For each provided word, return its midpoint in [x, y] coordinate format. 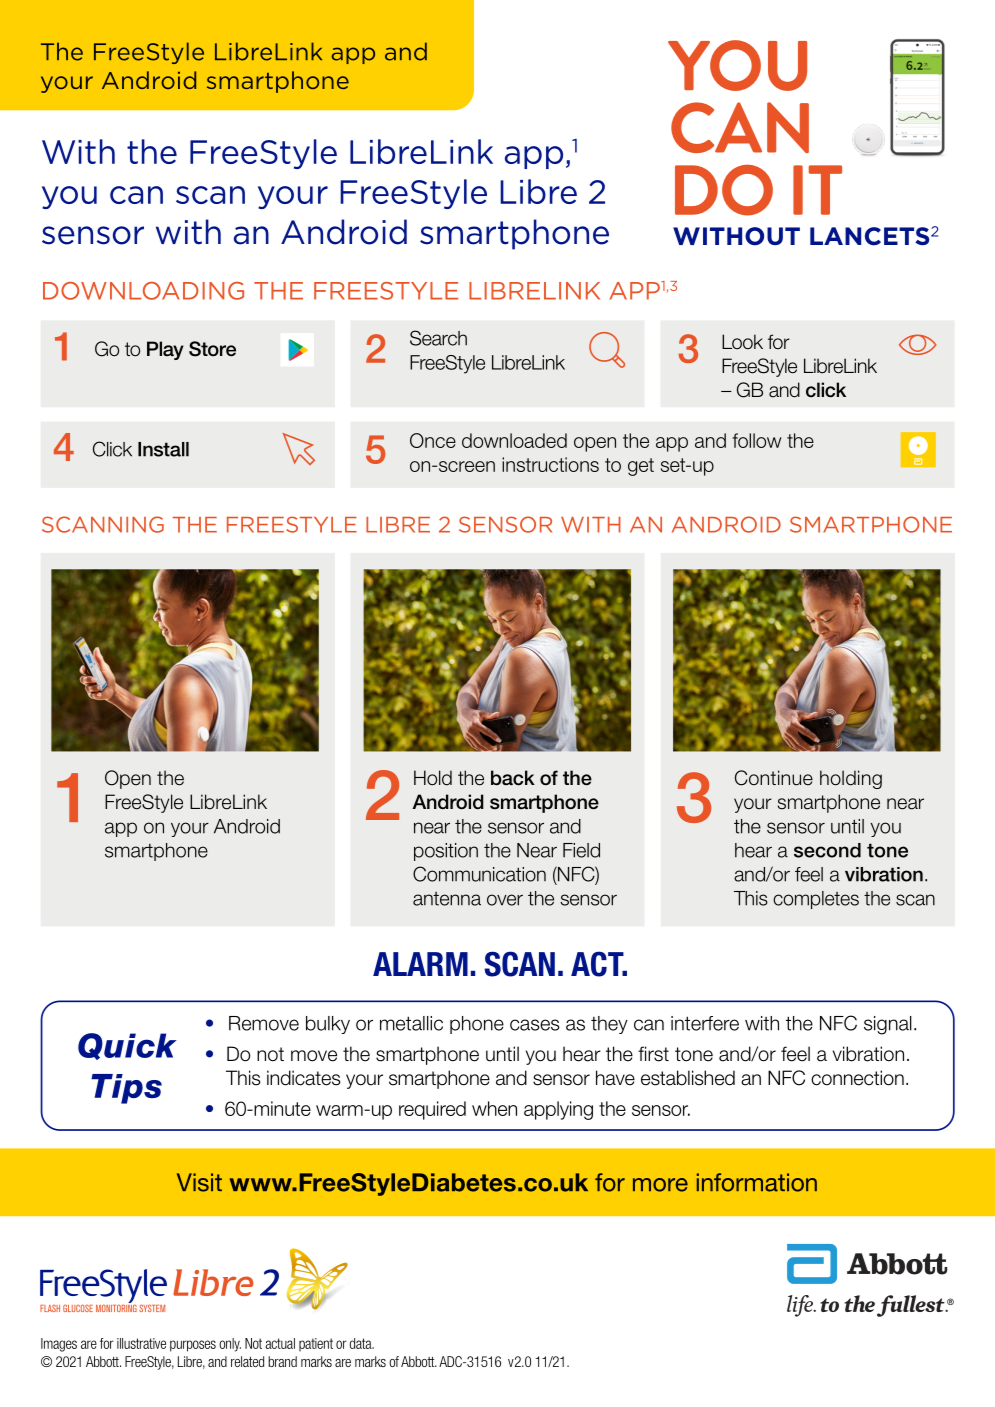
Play [165, 350]
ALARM [420, 964]
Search [438, 338]
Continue [774, 778]
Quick [127, 1046]
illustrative [141, 1343]
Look [742, 342]
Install [163, 449]
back [513, 778]
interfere [705, 1023]
